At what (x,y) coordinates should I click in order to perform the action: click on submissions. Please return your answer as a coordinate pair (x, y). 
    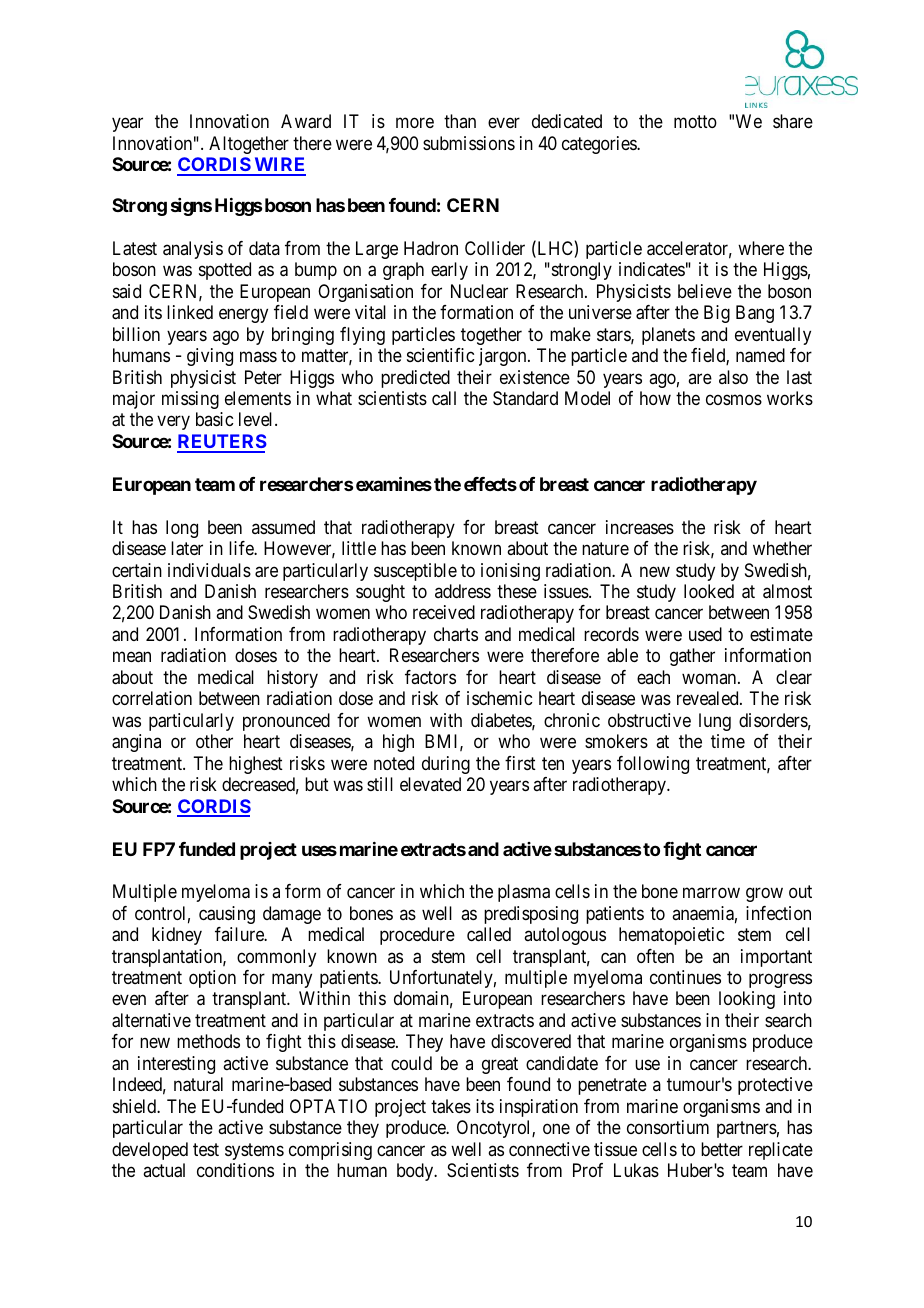
    Looking at the image, I should click on (469, 143).
